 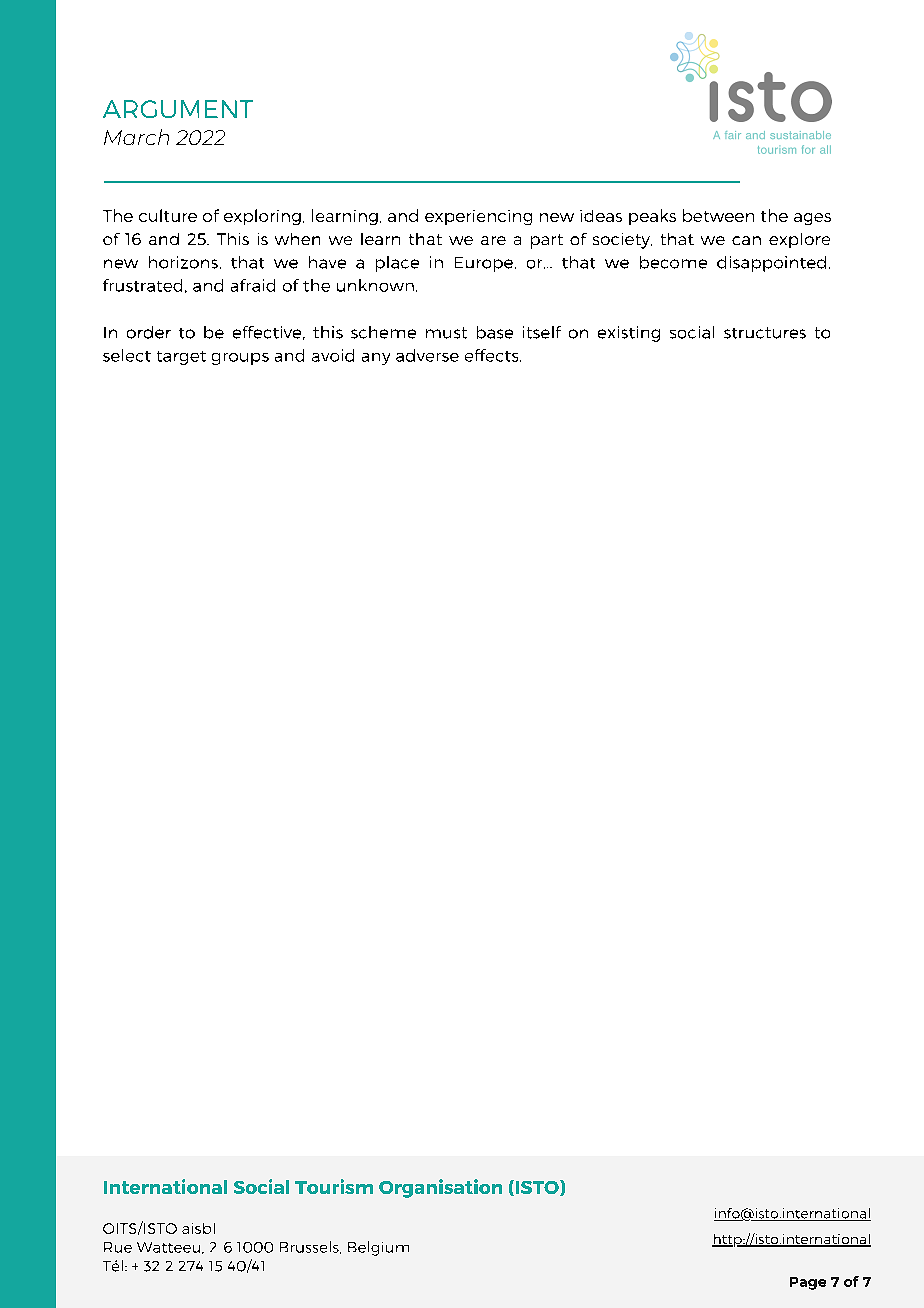 I want to click on Page, so click(x=808, y=1283).
